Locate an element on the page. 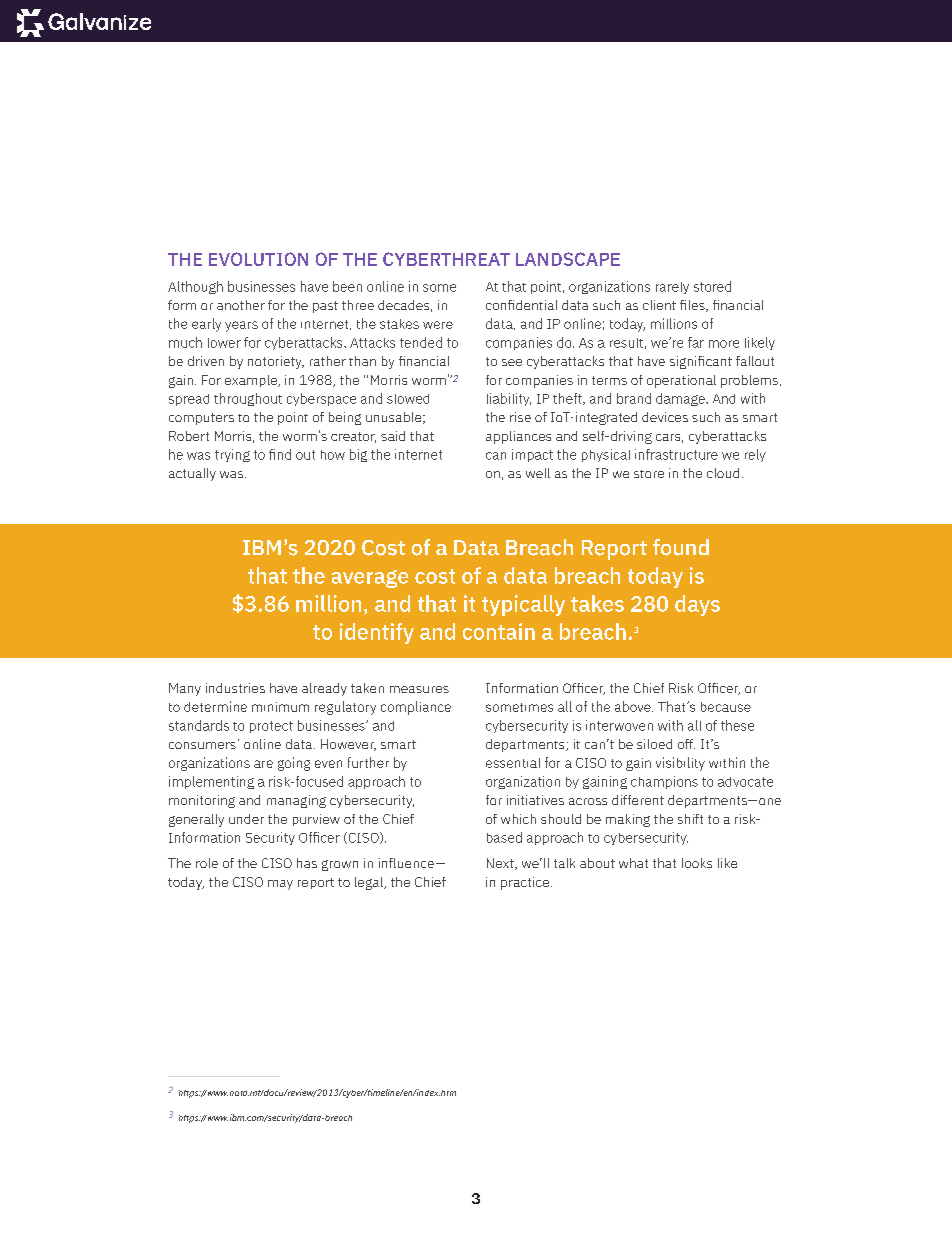 Image resolution: width=952 pixels, height=1233 pixels. average is located at coordinates (370, 579).
